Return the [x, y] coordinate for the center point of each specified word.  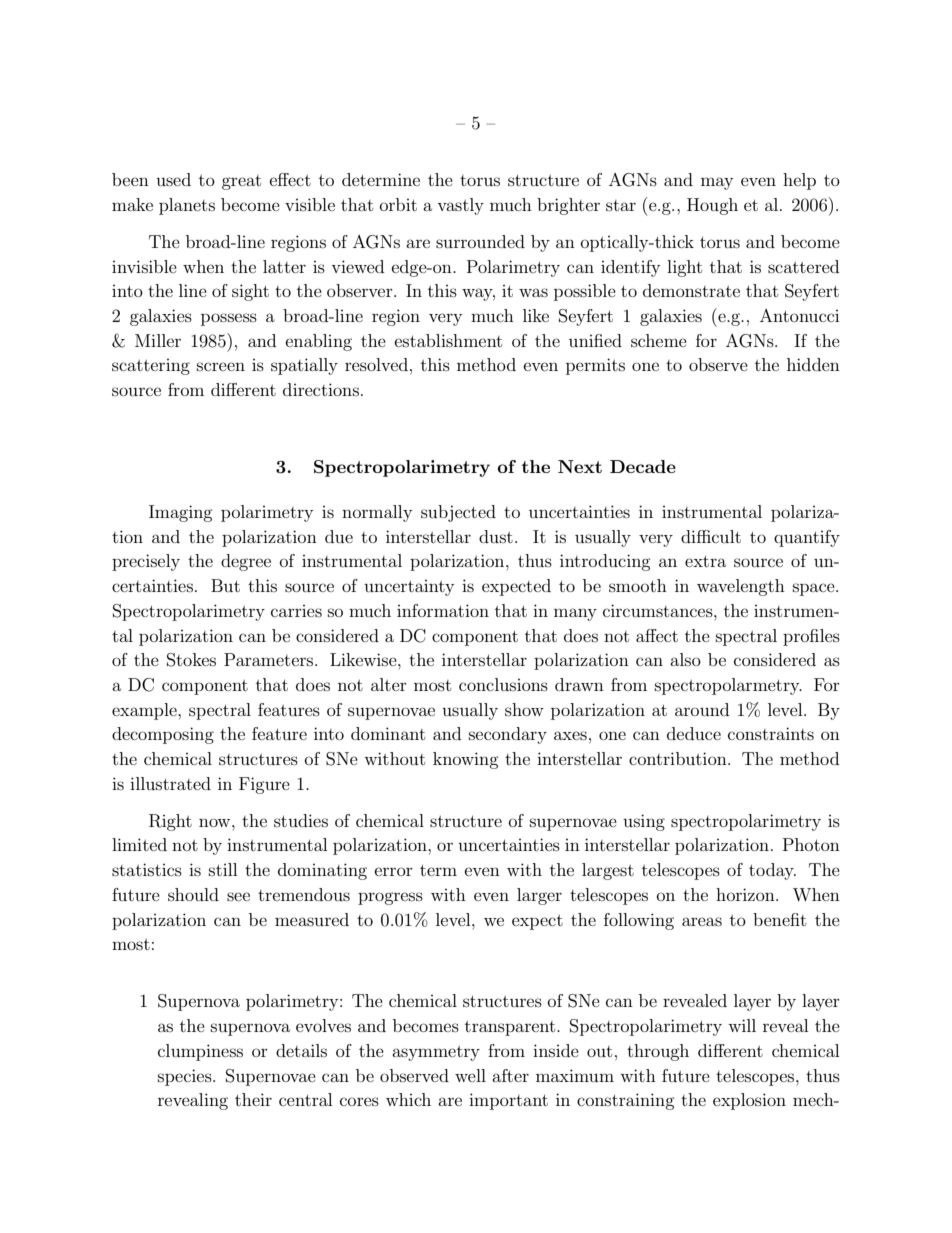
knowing [466, 760]
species [186, 1077]
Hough [712, 206]
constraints [771, 733]
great [241, 182]
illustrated [170, 783]
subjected [458, 513]
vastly [460, 206]
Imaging [181, 513]
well [470, 1075]
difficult [711, 536]
